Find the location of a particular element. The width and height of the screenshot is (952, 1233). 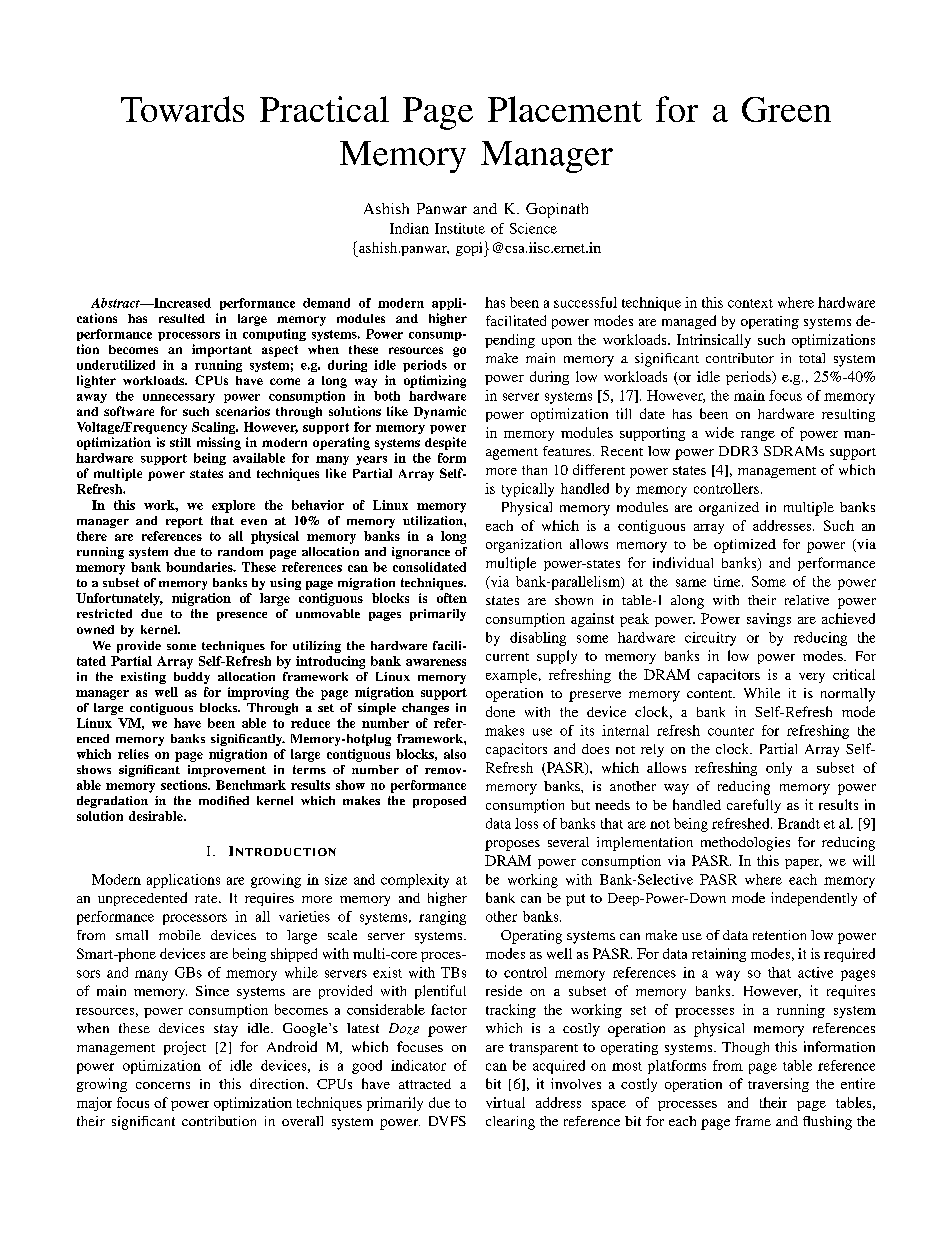

optimizing is located at coordinates (435, 381).
